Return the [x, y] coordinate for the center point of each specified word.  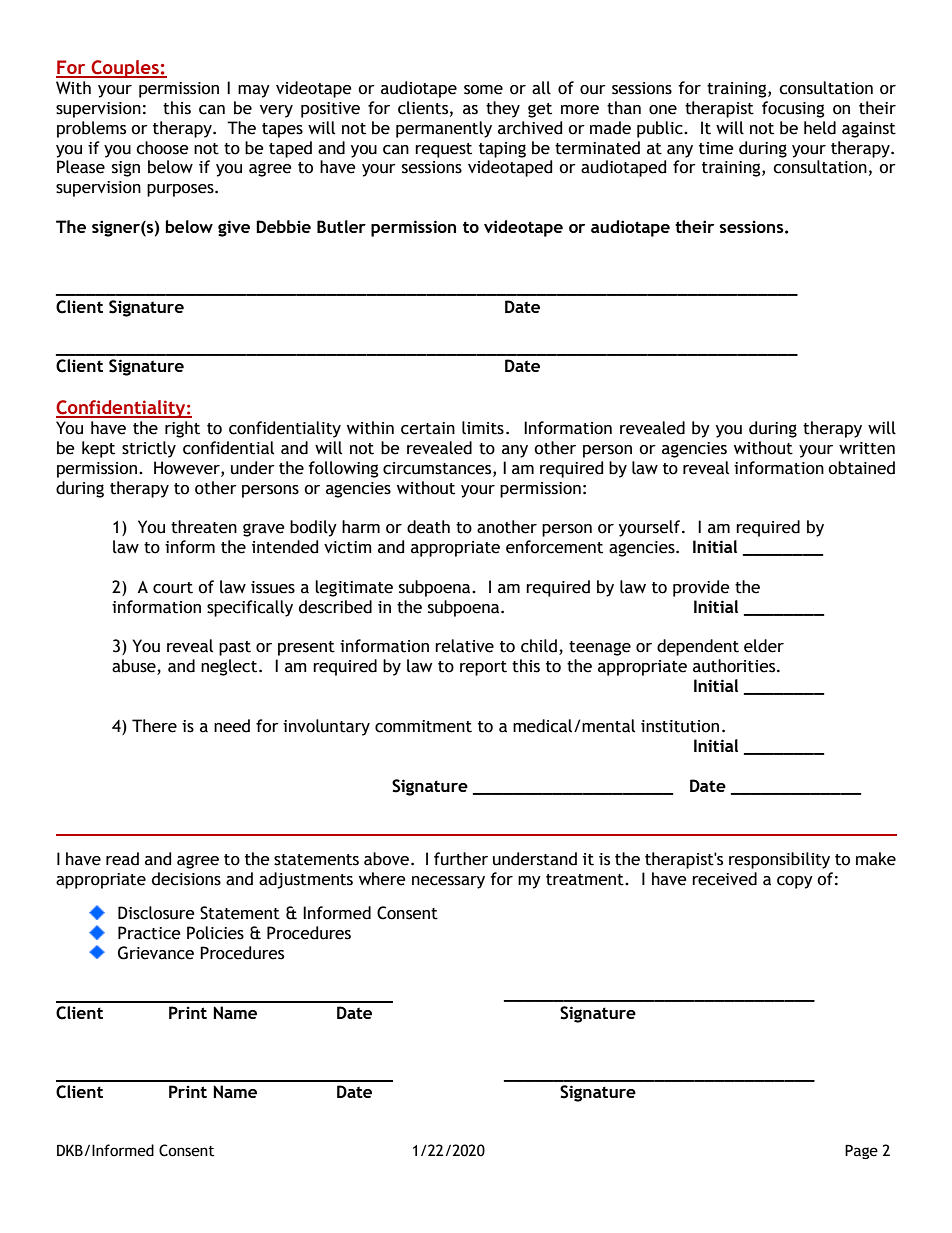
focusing [793, 109]
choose [162, 148]
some [483, 90]
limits [483, 428]
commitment [423, 726]
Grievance [156, 953]
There [154, 726]
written [867, 448]
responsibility [779, 860]
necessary [448, 882]
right [182, 429]
